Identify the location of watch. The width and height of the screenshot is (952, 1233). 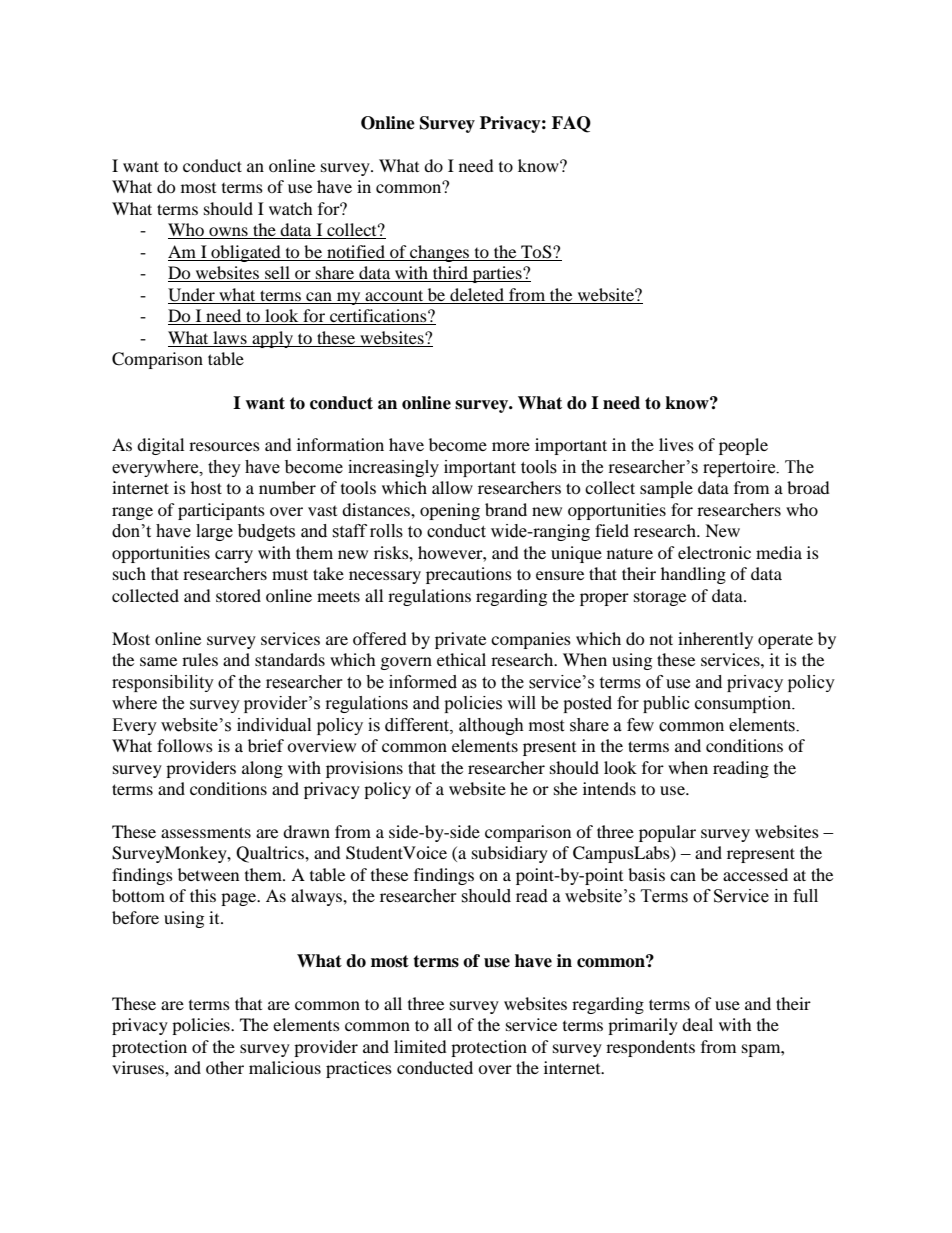
(291, 208).
